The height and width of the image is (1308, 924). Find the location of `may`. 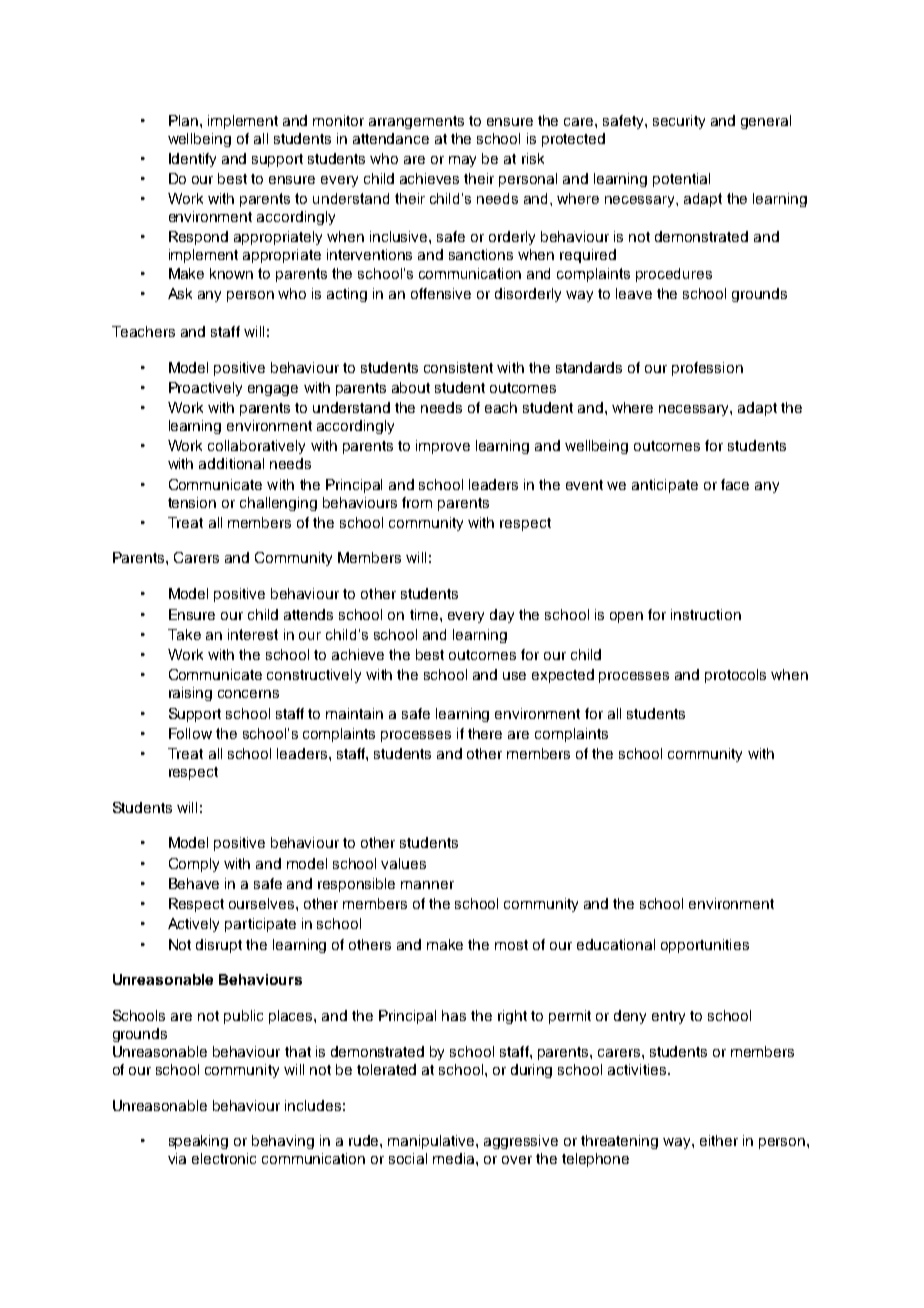

may is located at coordinates (462, 161).
